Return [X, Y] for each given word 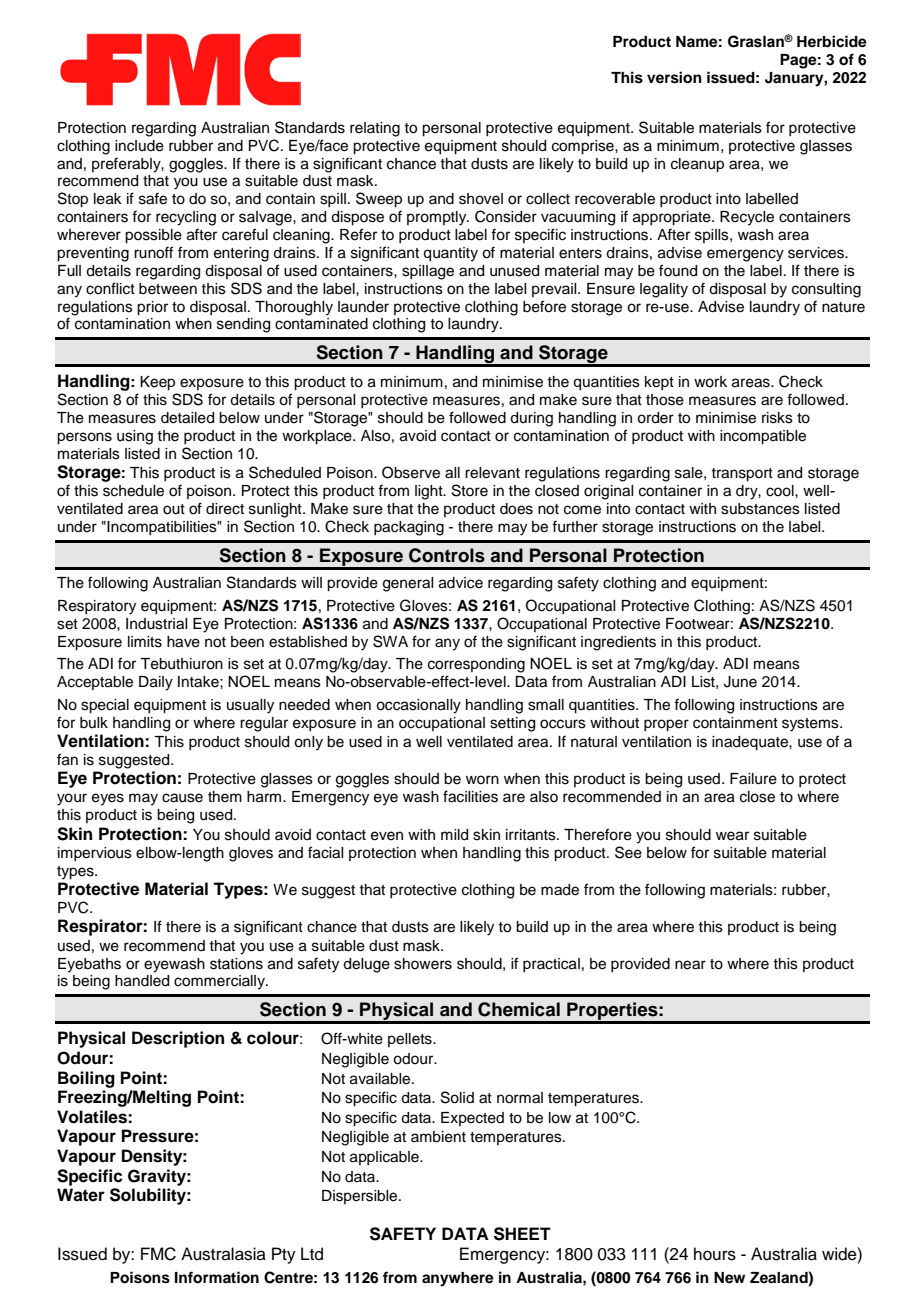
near [690, 965]
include [139, 146]
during [531, 419]
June [740, 682]
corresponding [476, 665]
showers [423, 964]
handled [142, 981]
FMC [158, 1254]
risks [777, 418]
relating [375, 129]
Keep [157, 383]
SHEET [522, 1234]
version [674, 77]
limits [145, 642]
